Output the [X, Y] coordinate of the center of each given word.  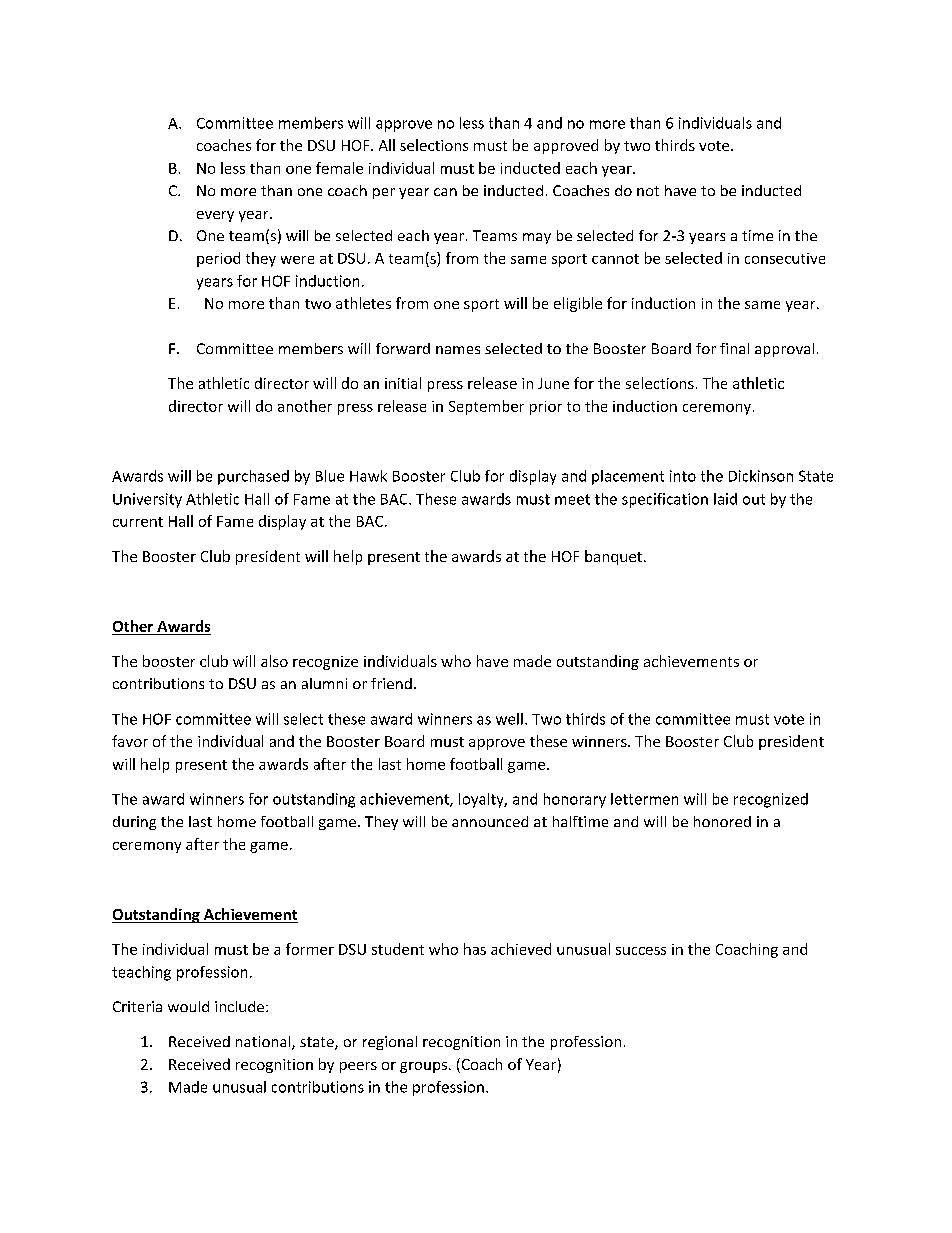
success [641, 951]
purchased [253, 477]
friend [391, 683]
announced [490, 821]
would [188, 1006]
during [134, 823]
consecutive [785, 258]
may [537, 238]
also [274, 661]
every [215, 216]
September [486, 407]
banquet [613, 557]
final [734, 348]
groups [423, 1067]
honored [722, 821]
